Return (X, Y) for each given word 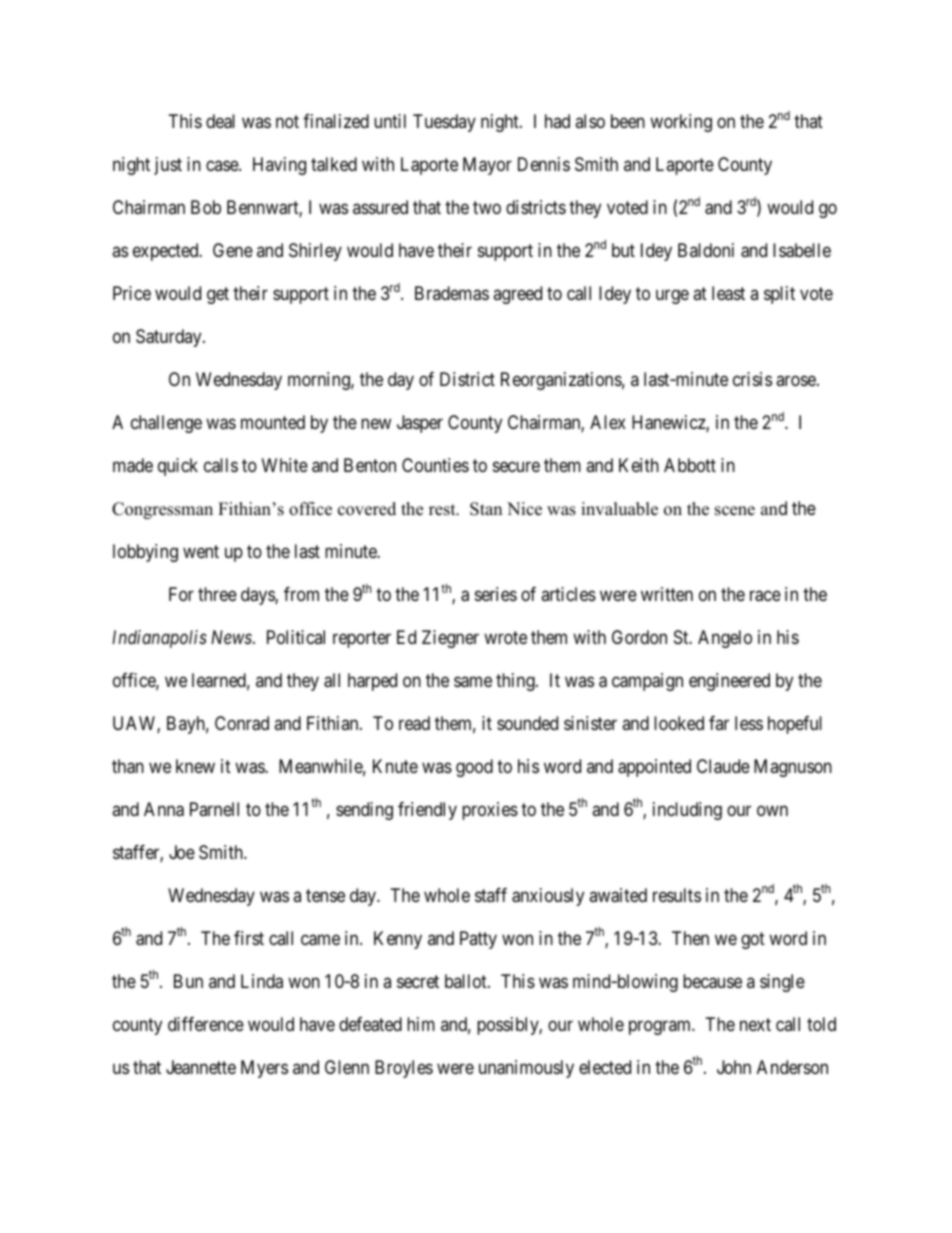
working (681, 123)
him (421, 1024)
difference (206, 1024)
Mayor (487, 166)
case (223, 166)
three (217, 594)
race (765, 596)
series (496, 594)
